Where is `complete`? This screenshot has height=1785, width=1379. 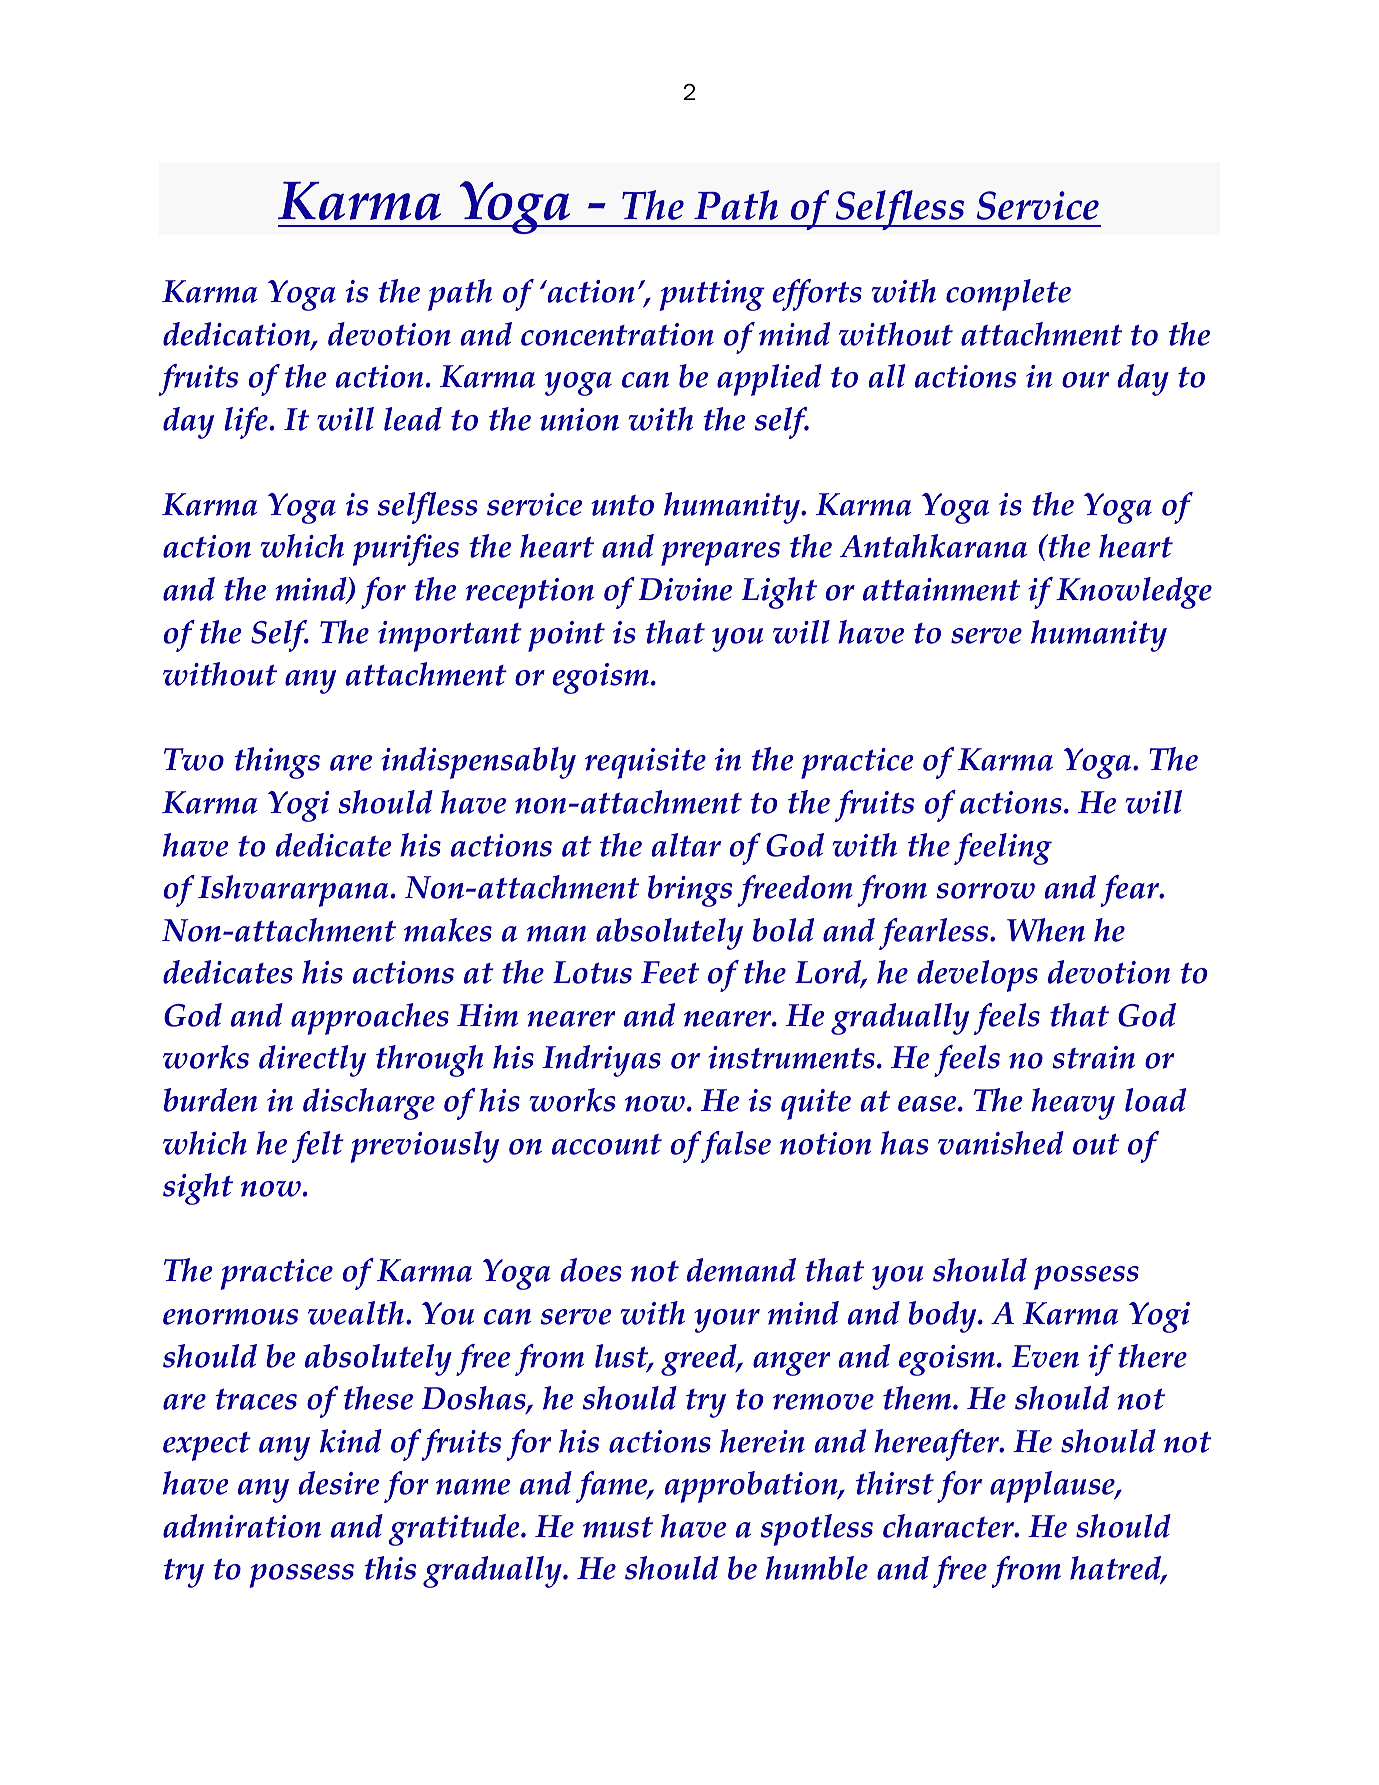
complete is located at coordinates (1008, 295).
